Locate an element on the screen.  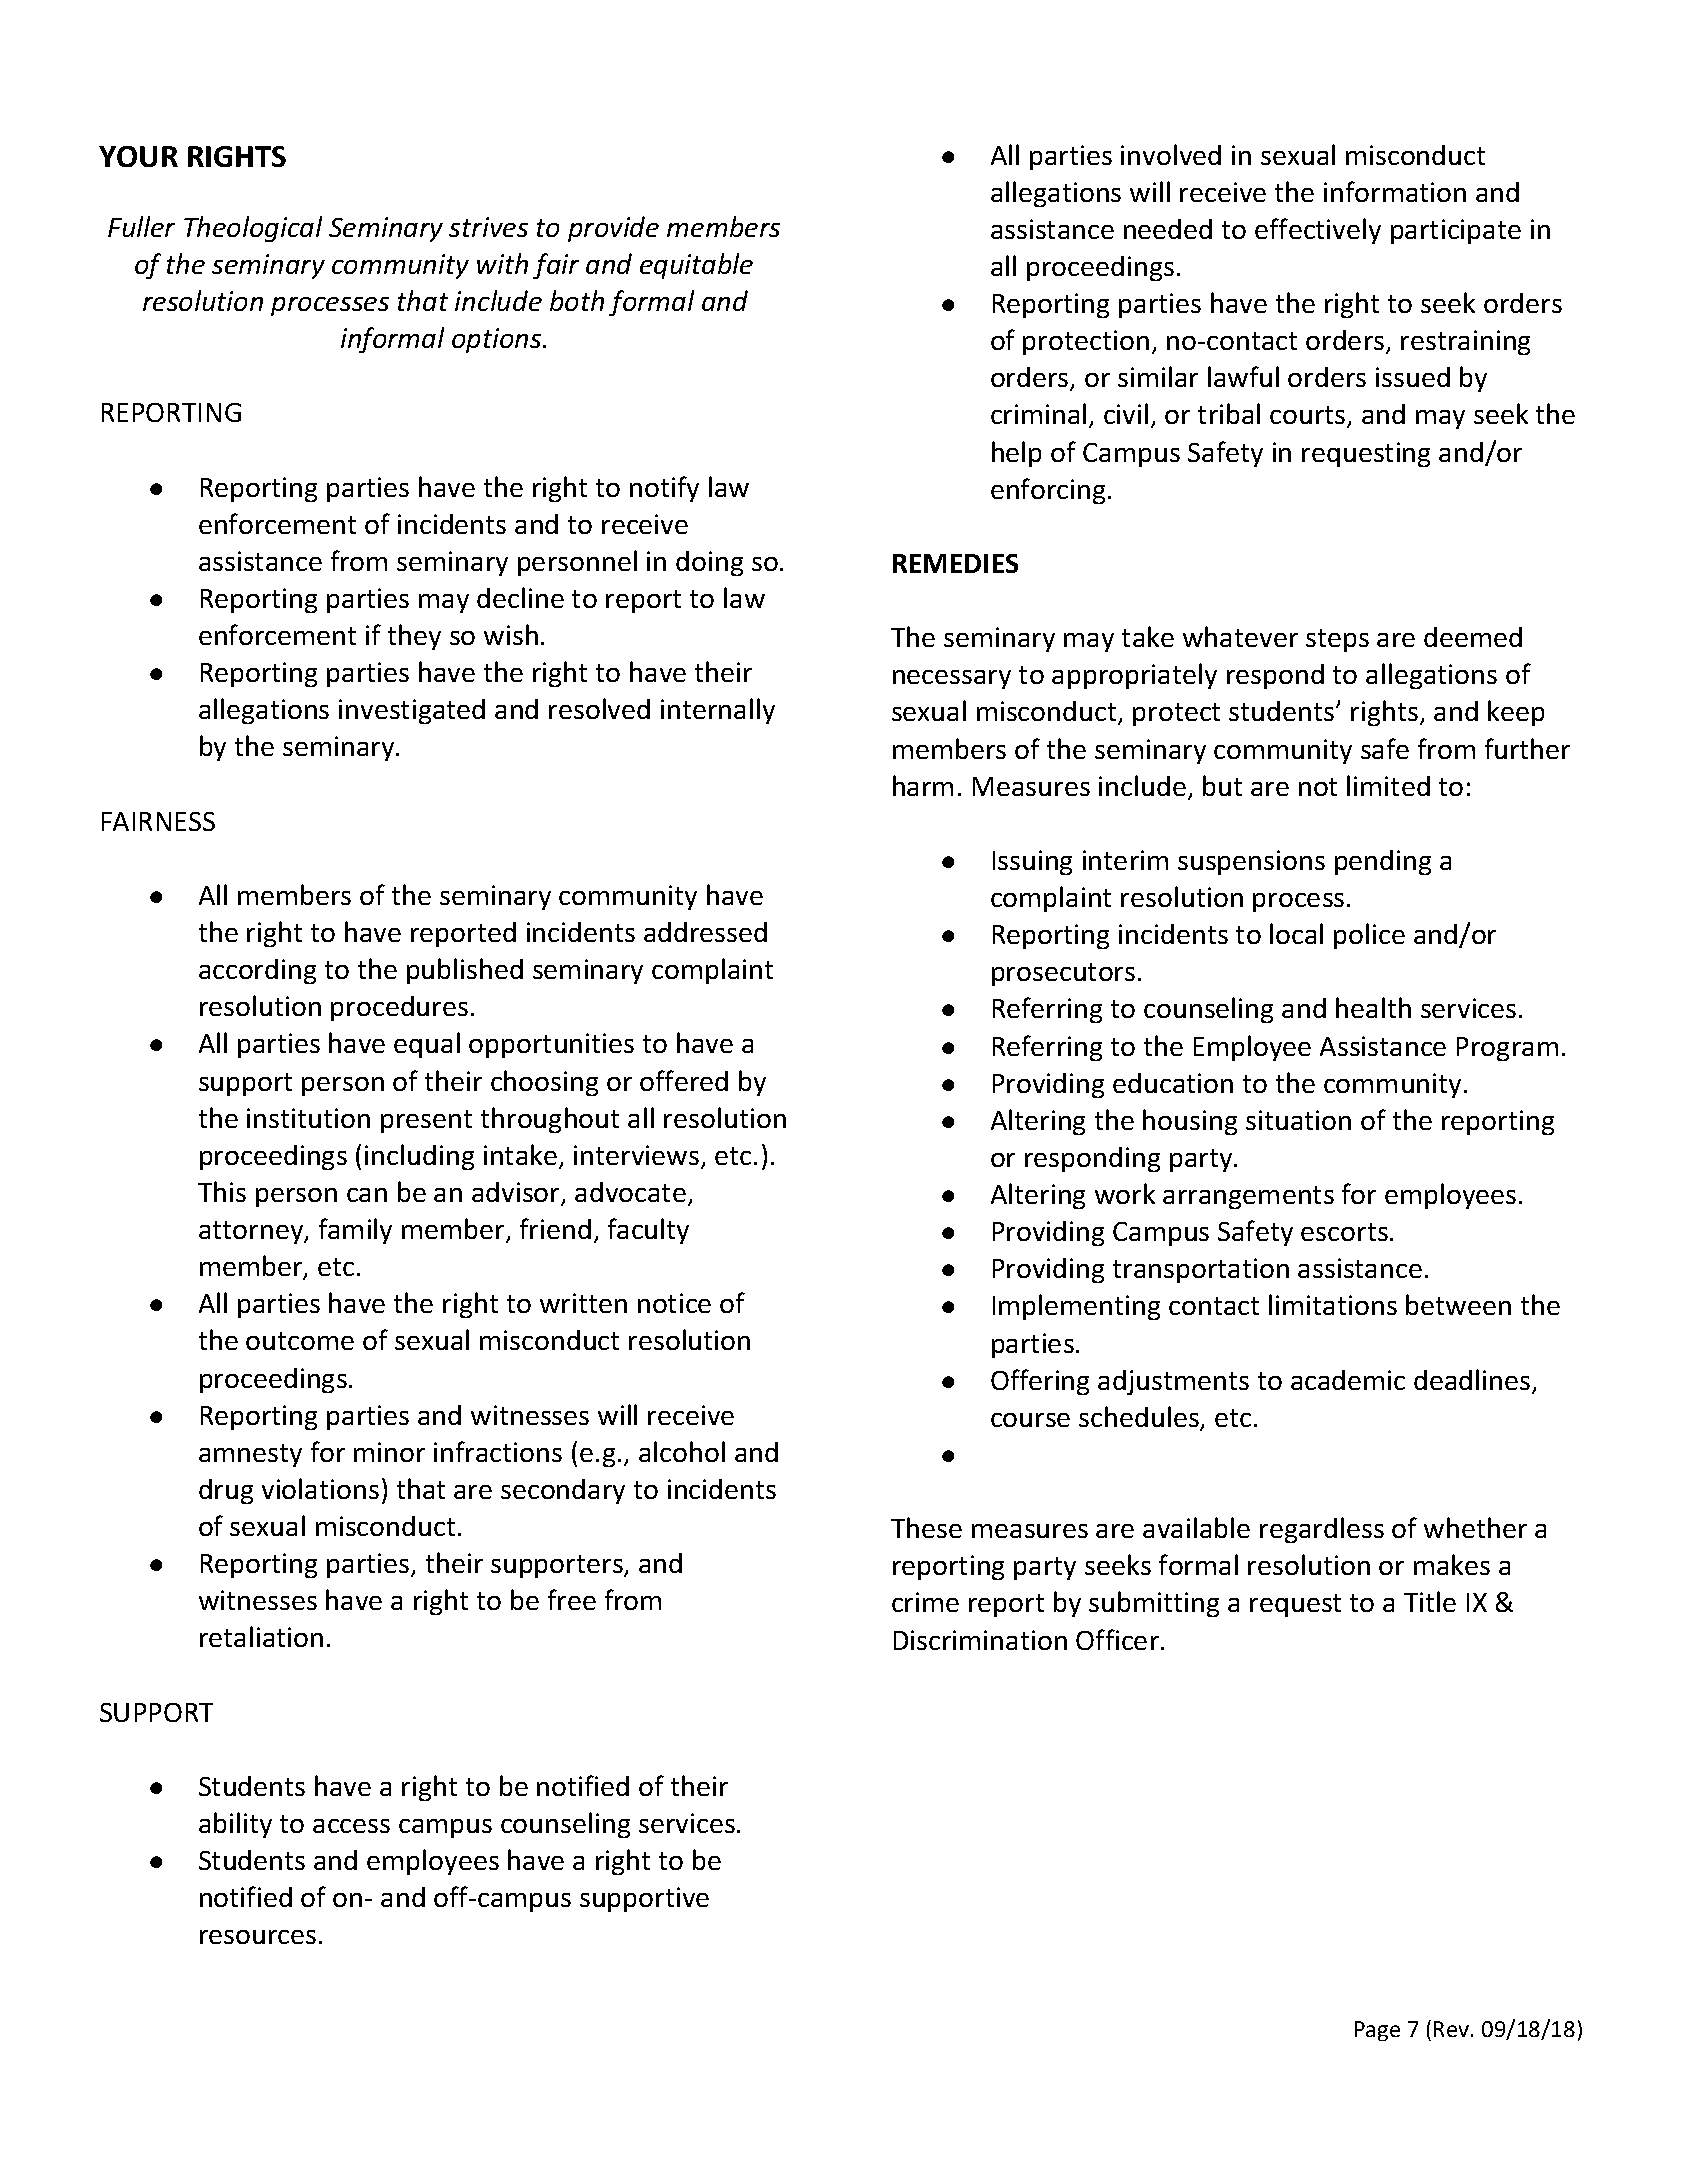
information is located at coordinates (1395, 191).
